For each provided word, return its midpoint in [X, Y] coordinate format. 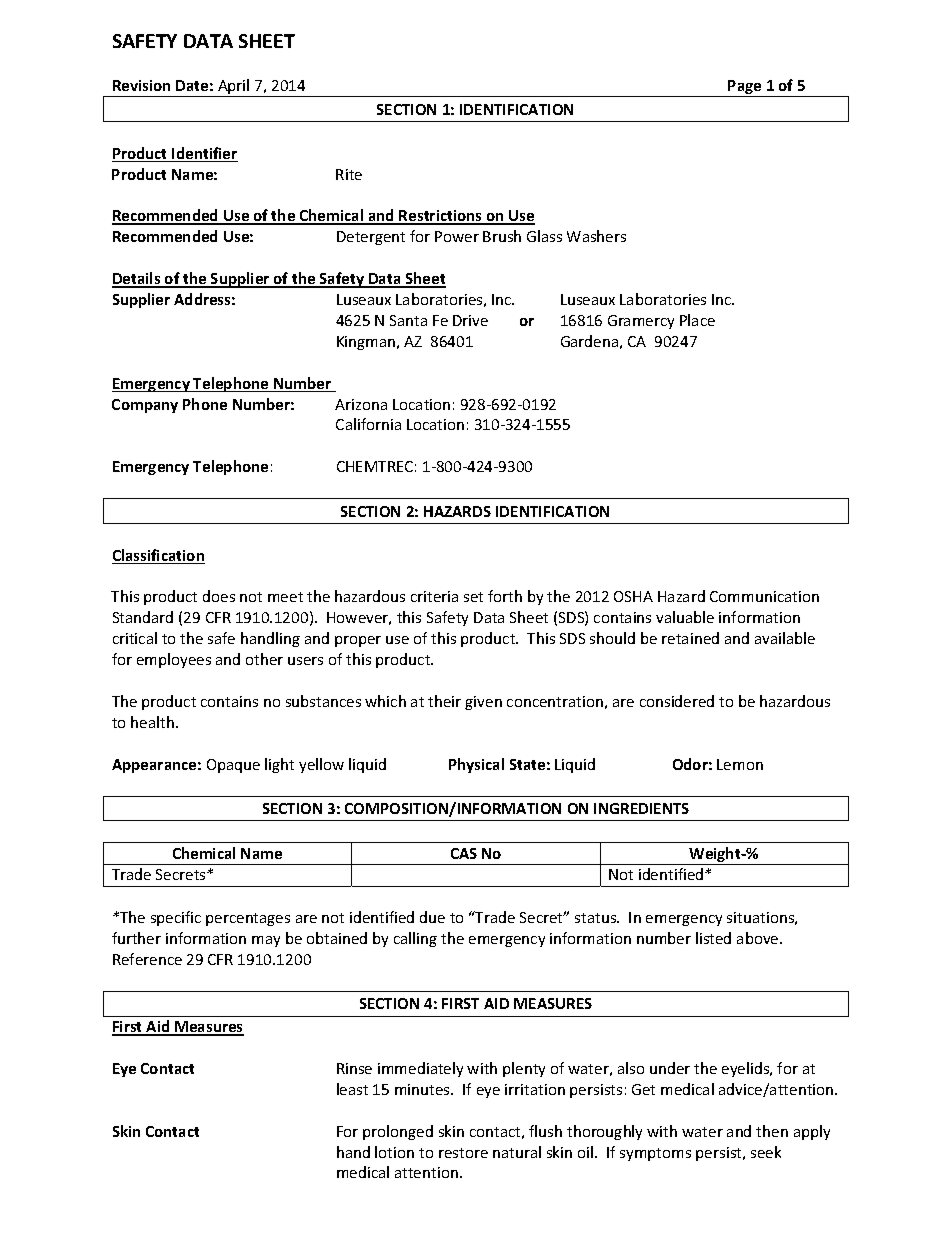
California [368, 424]
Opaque [233, 766]
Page [745, 88]
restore [463, 1153]
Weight [715, 856]
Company [145, 406]
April [234, 88]
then [772, 1131]
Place [697, 320]
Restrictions [441, 217]
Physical [476, 765]
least [352, 1089]
